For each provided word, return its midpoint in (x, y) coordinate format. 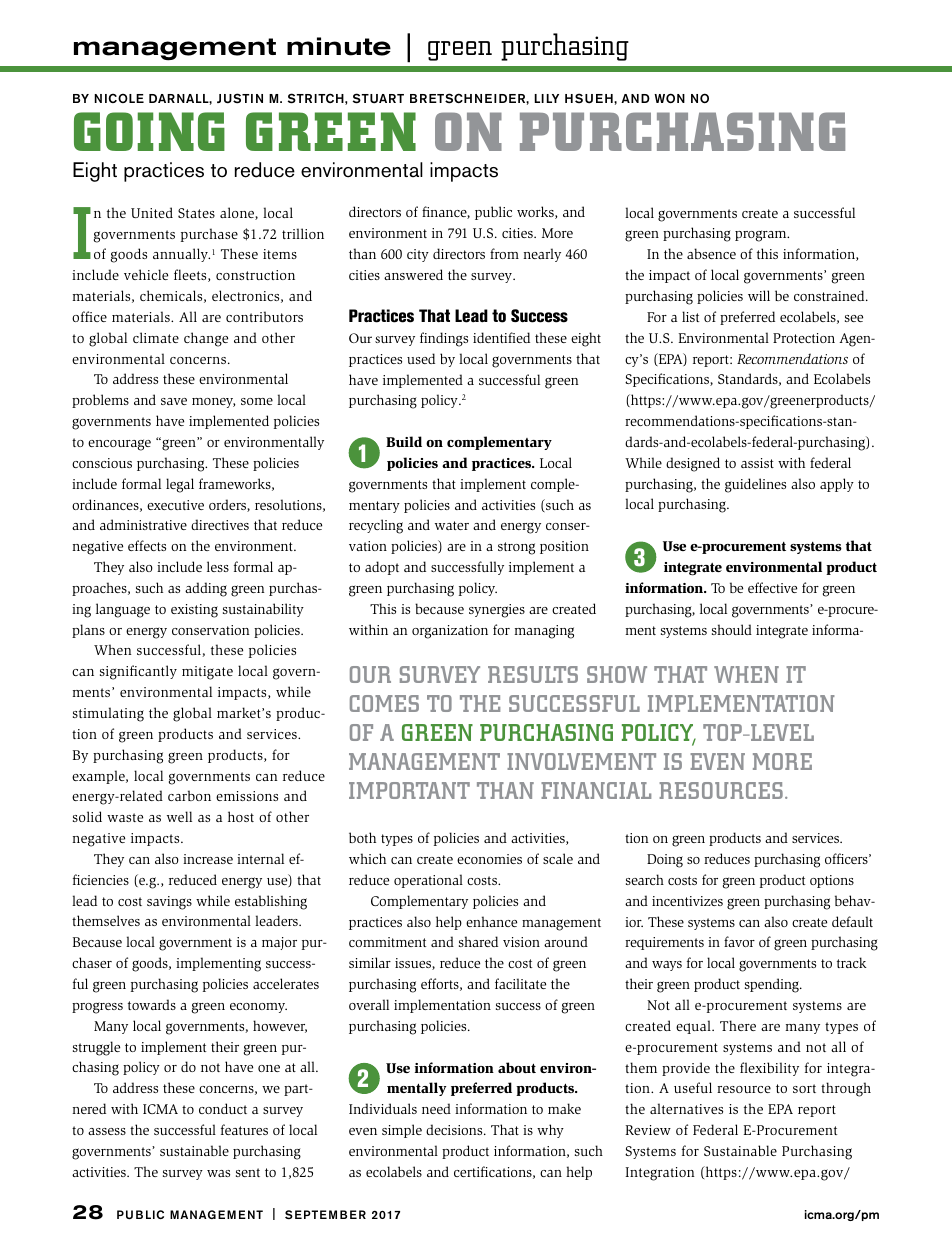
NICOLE (119, 98)
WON (669, 98)
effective (772, 587)
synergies (497, 611)
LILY (546, 98)
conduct (223, 1108)
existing (194, 611)
